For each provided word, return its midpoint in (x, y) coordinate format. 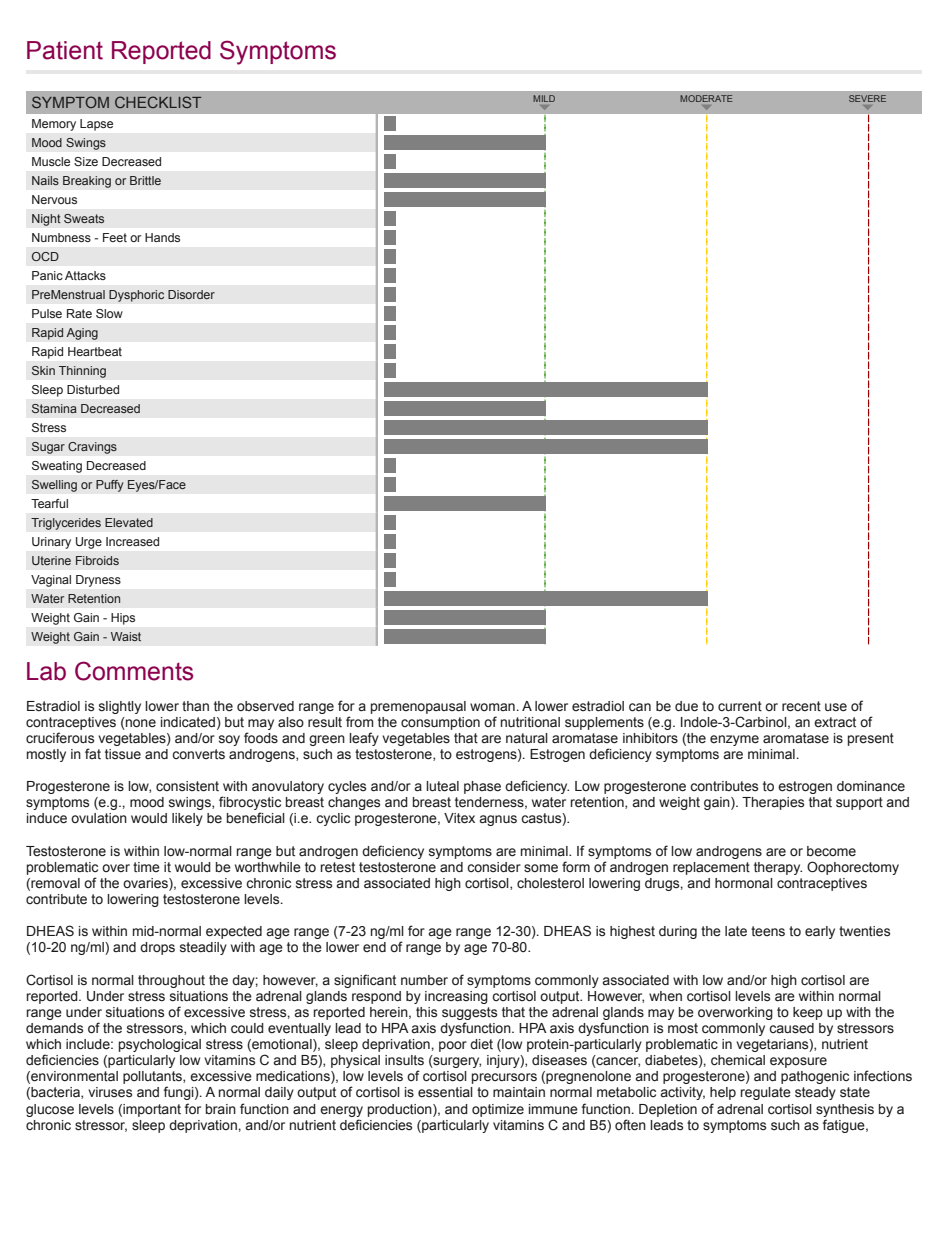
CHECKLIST (158, 102)
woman (492, 707)
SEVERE (867, 98)
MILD (544, 98)
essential (445, 1092)
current (740, 706)
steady (815, 1093)
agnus (498, 820)
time (146, 867)
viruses (110, 1092)
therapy (778, 868)
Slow (109, 313)
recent (801, 706)
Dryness (98, 581)
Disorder (191, 294)
